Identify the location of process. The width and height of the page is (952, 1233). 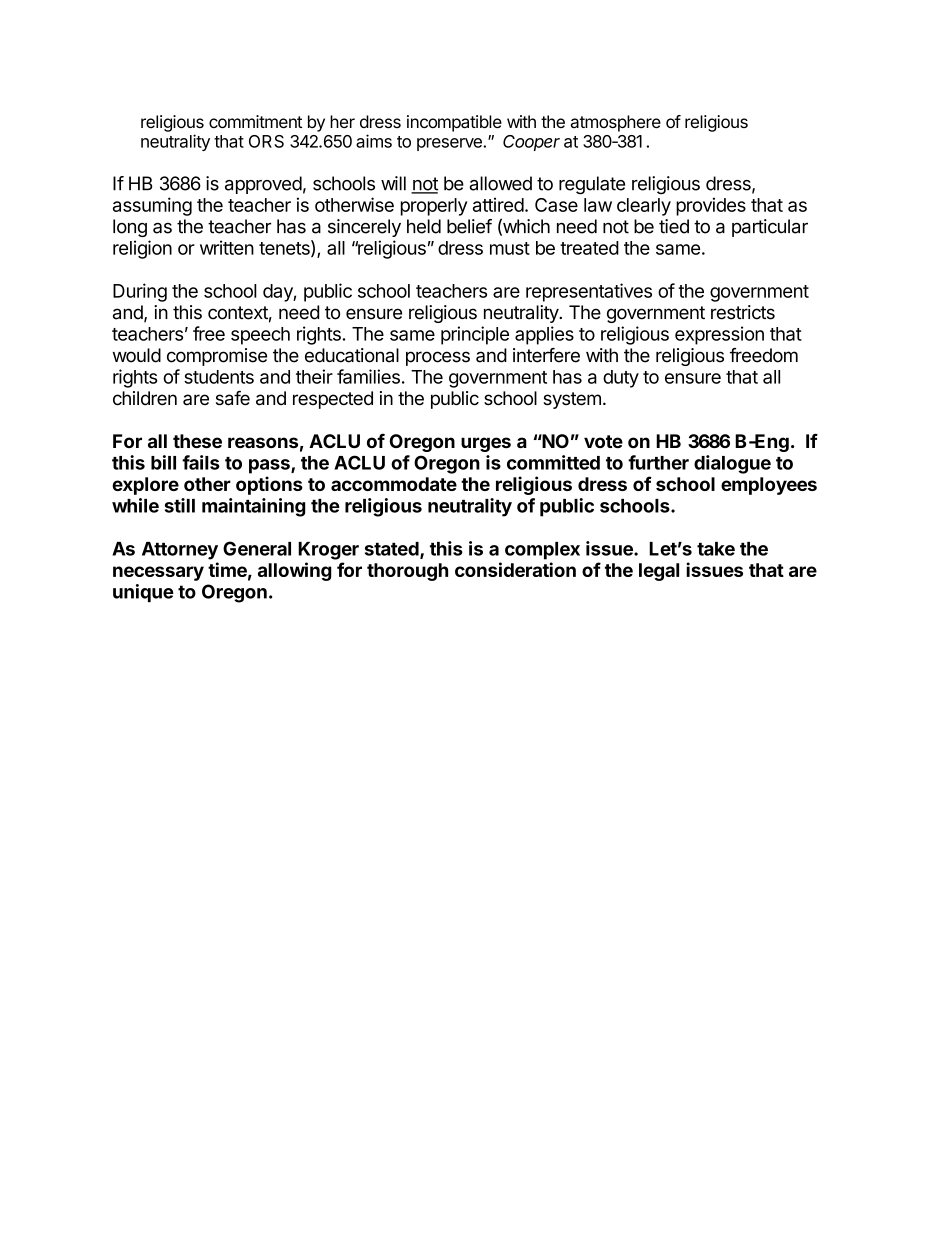
(438, 358).
